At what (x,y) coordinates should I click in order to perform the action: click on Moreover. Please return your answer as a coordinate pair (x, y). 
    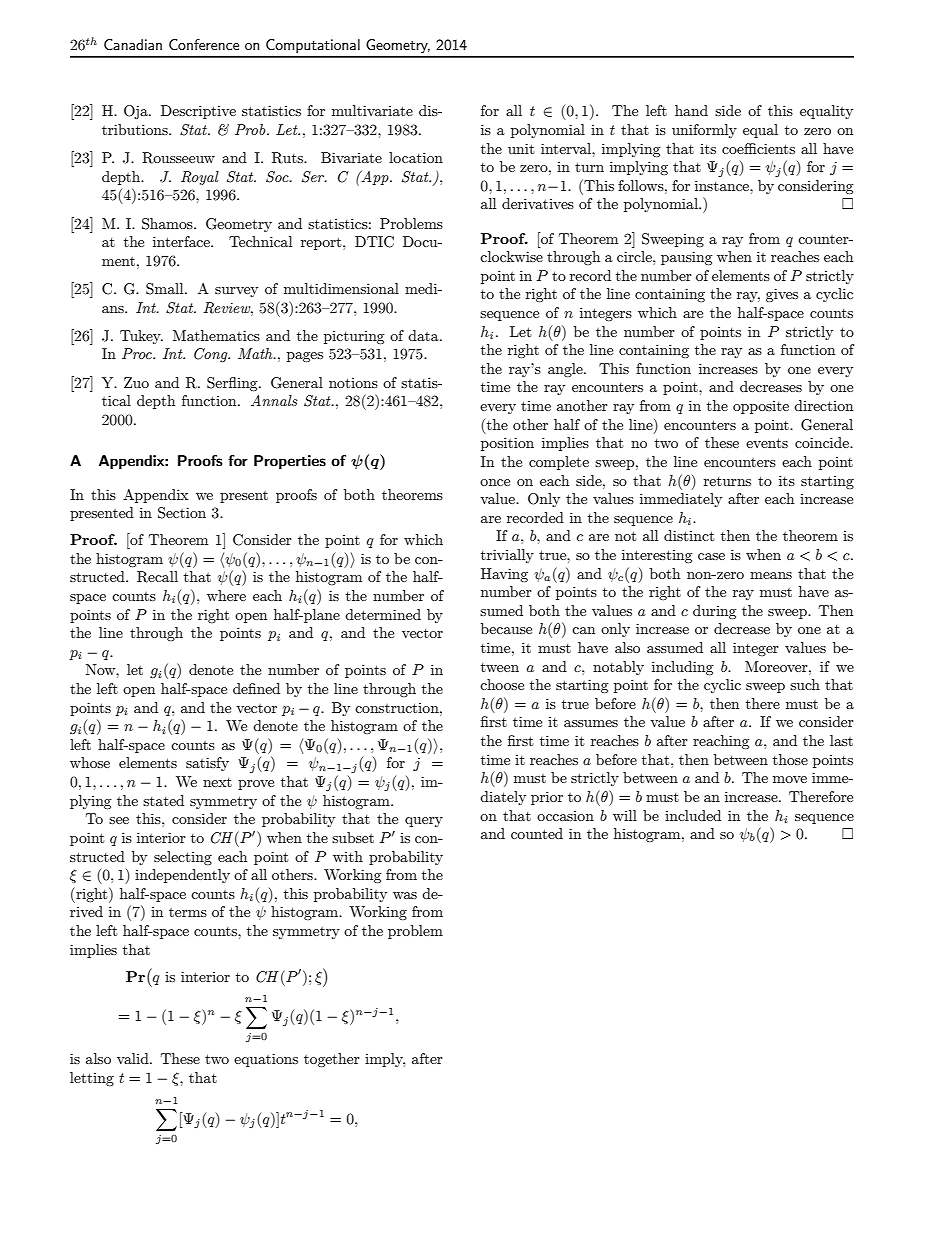
    Looking at the image, I should click on (777, 666).
